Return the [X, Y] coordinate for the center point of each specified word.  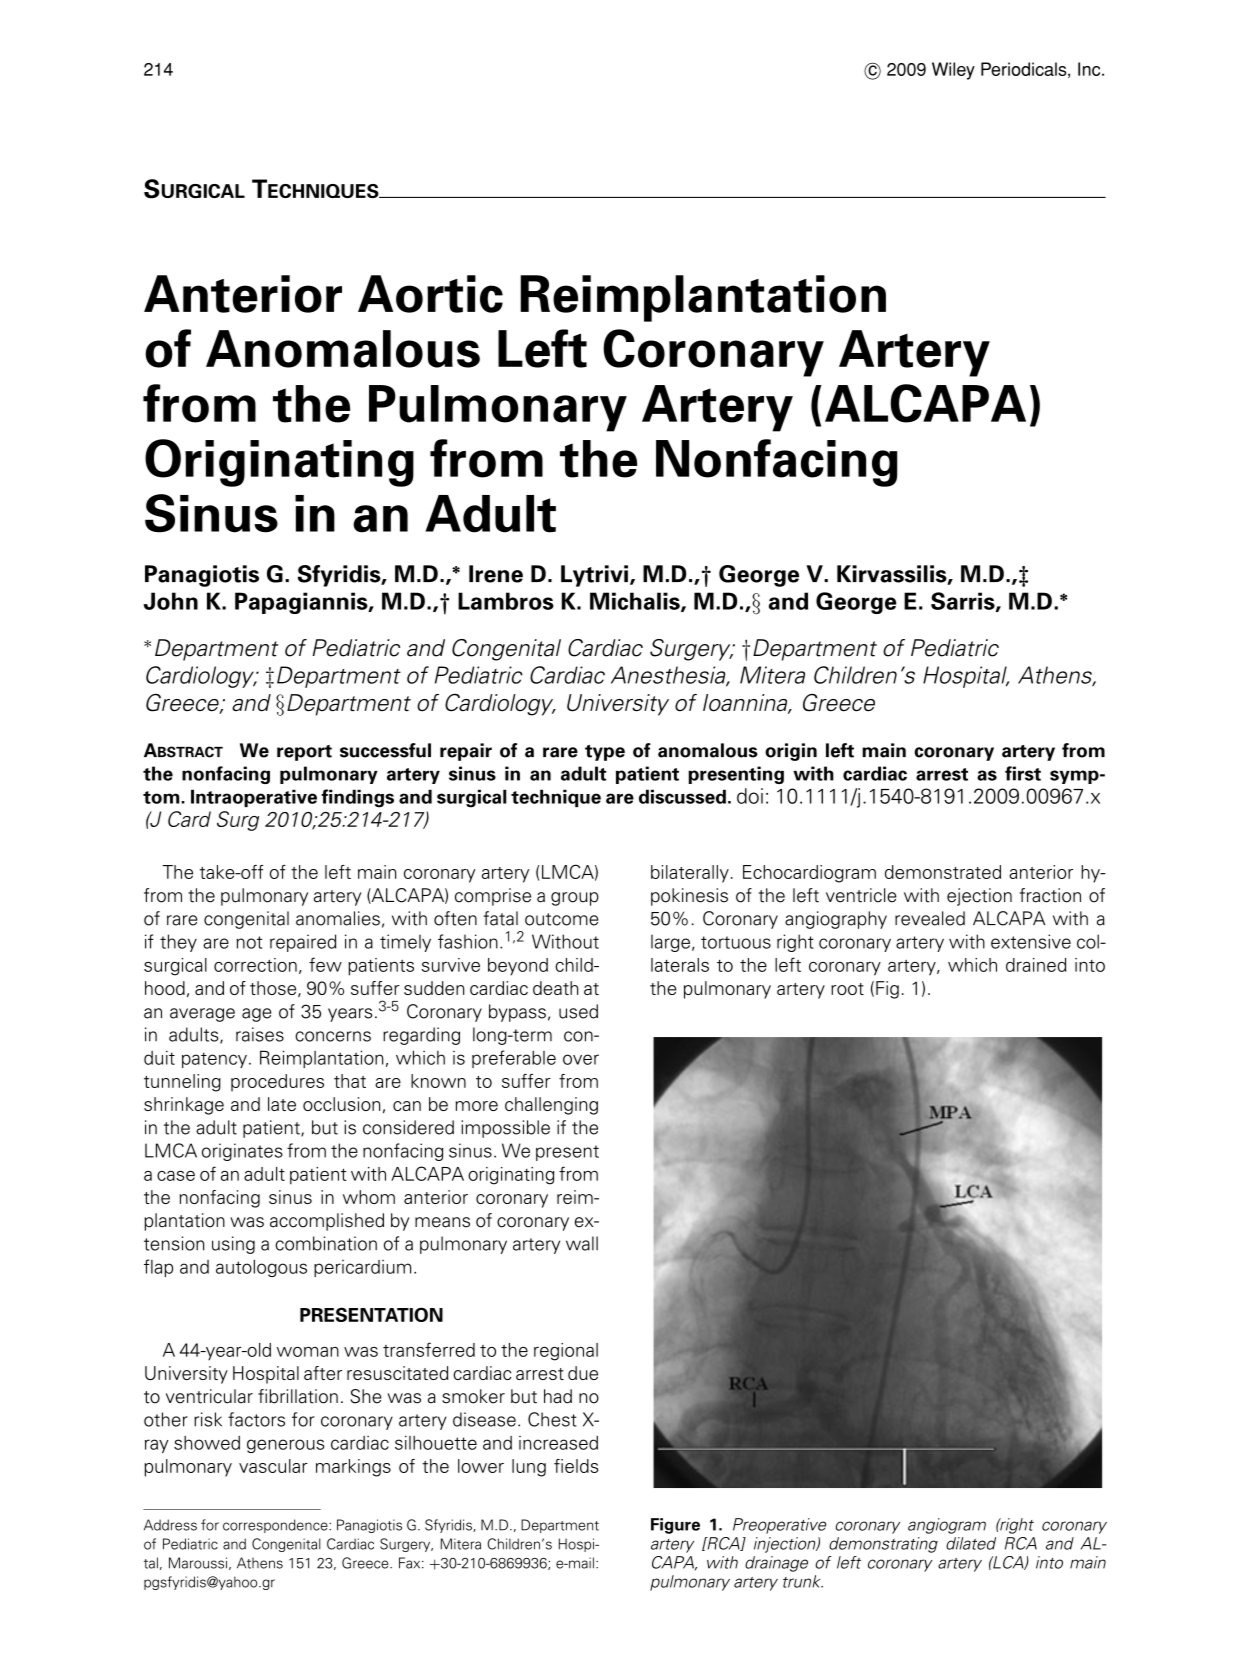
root [847, 989]
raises [260, 1034]
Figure [675, 1526]
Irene [496, 574]
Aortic [430, 294]
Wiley [953, 71]
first [1023, 773]
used [578, 1011]
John [171, 601]
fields [576, 1466]
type [605, 753]
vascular [273, 1466]
